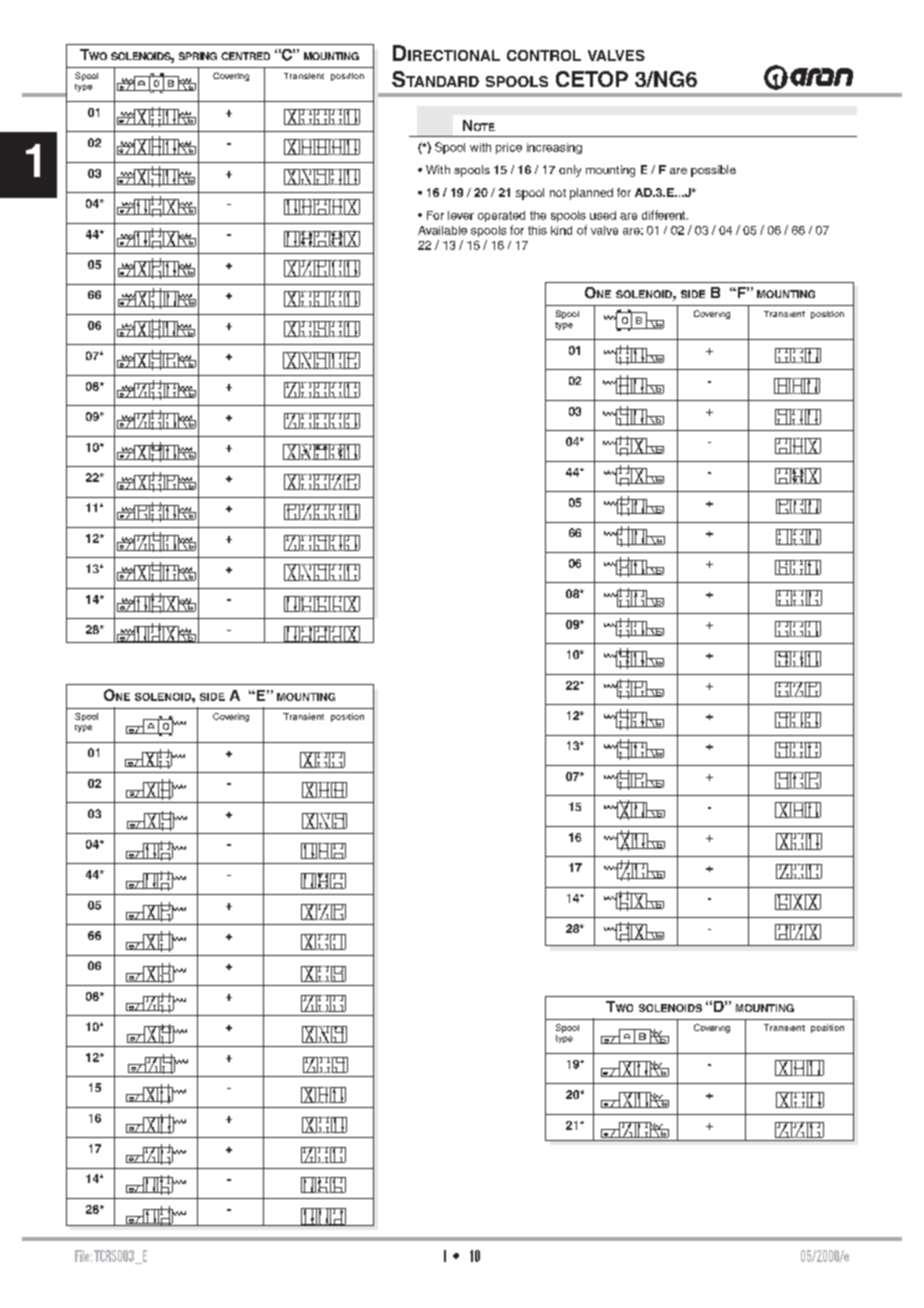 This page has height=1308, width=924. I want to click on lever, so click(461, 215).
